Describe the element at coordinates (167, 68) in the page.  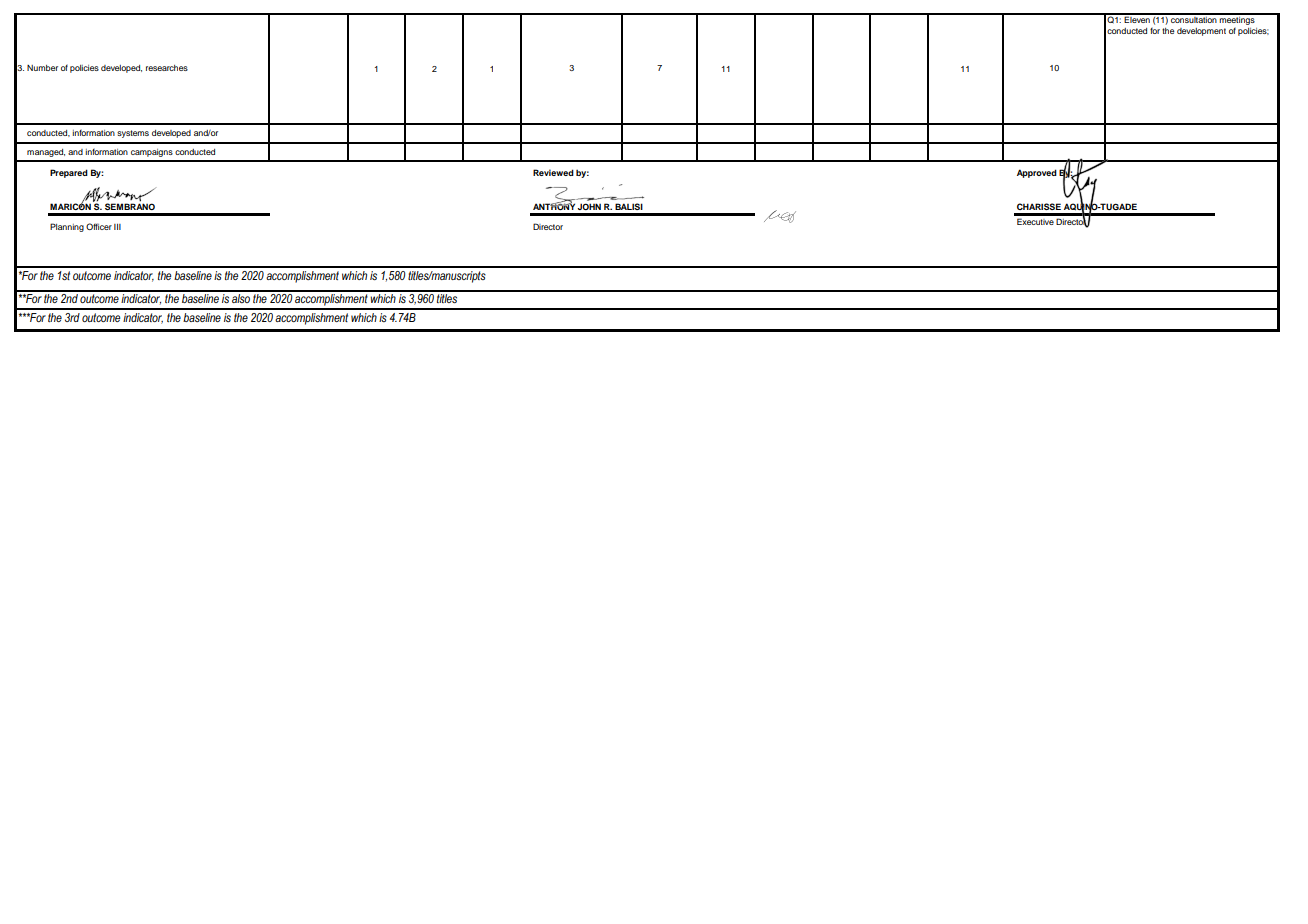
I see `researches` at that location.
